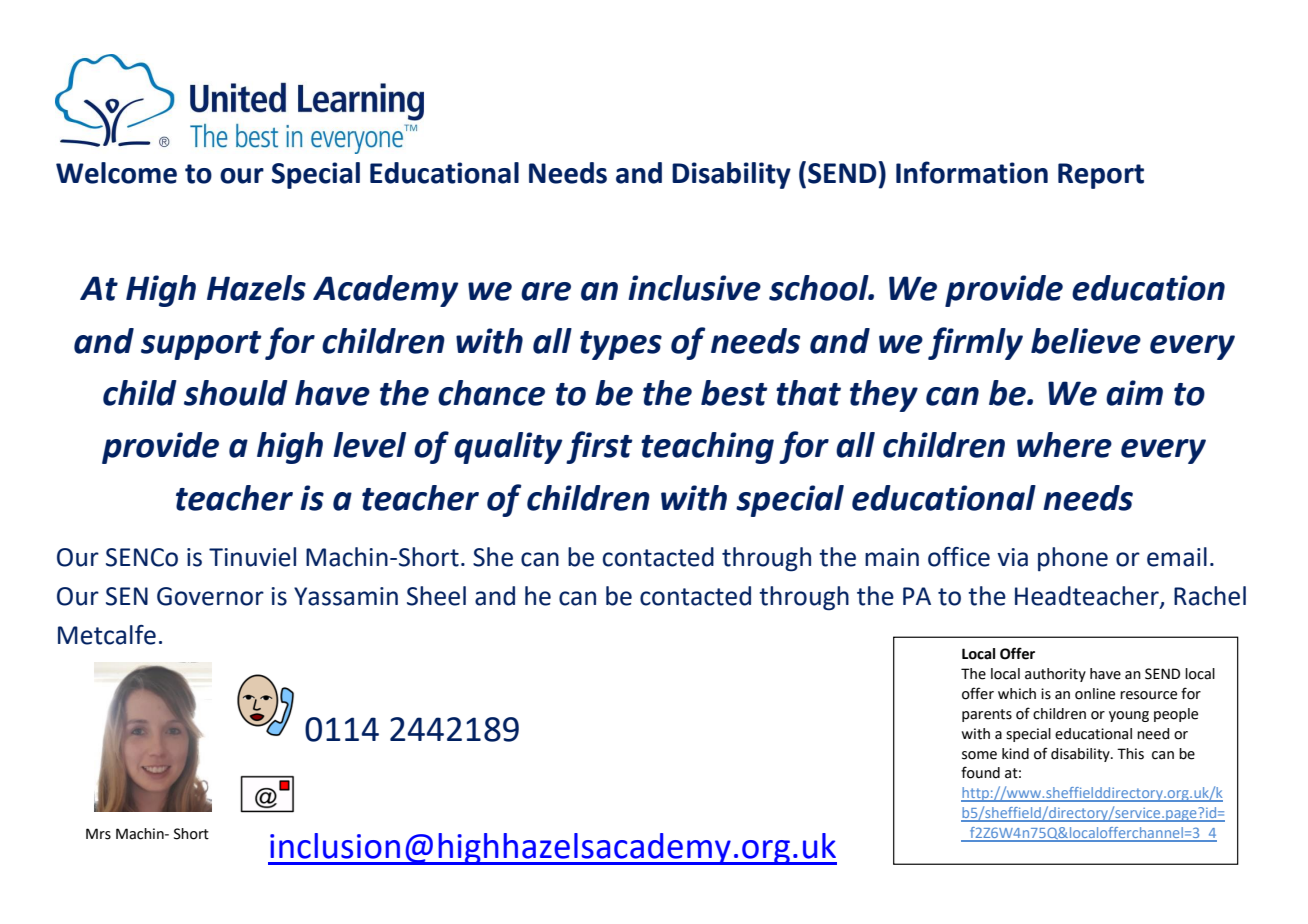 The width and height of the document is (1308, 924). What do you see at coordinates (980, 772) in the document?
I see `found` at bounding box center [980, 772].
